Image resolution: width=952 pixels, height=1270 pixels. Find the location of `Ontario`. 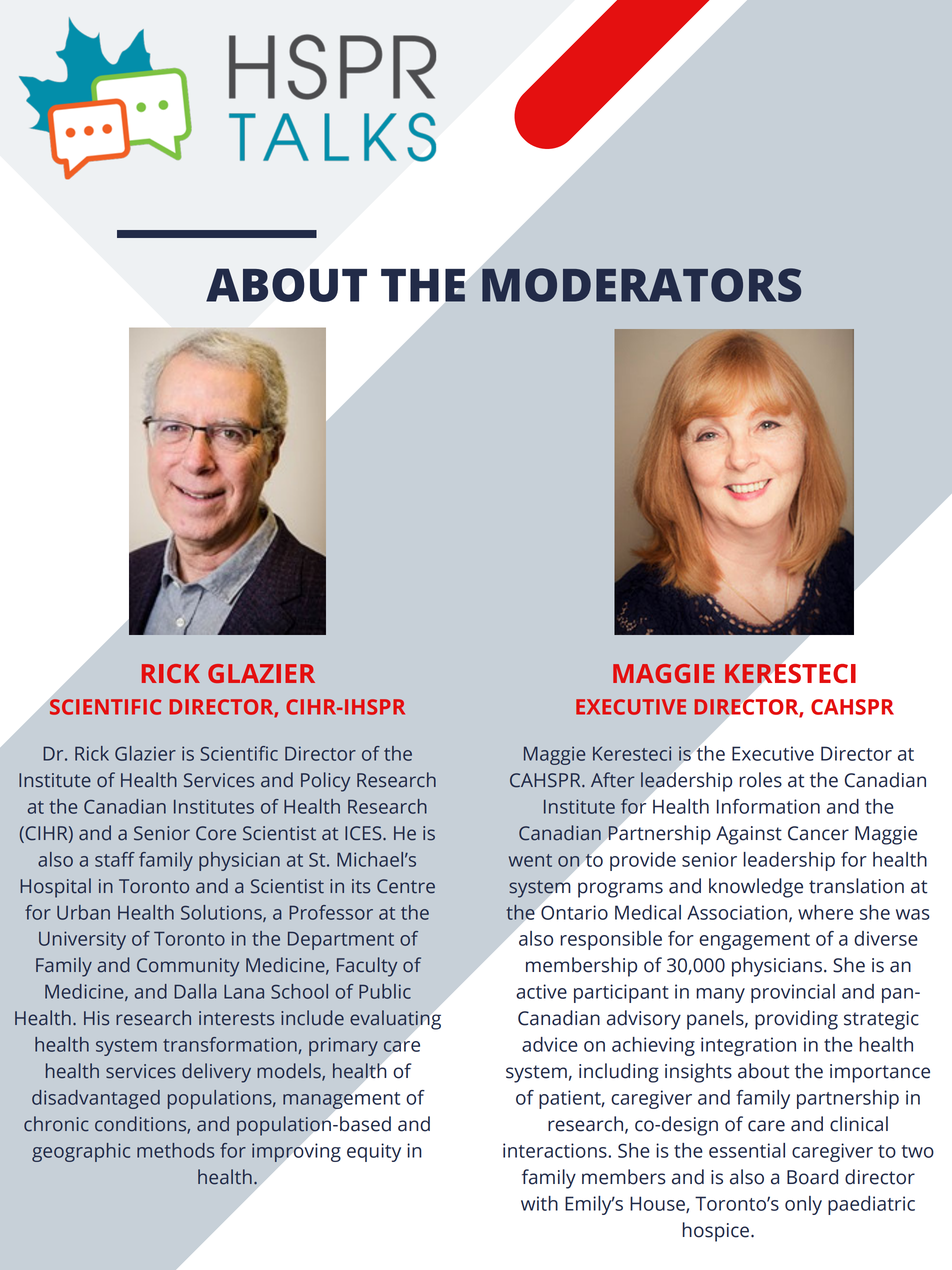

Ontario is located at coordinates (573, 911).
